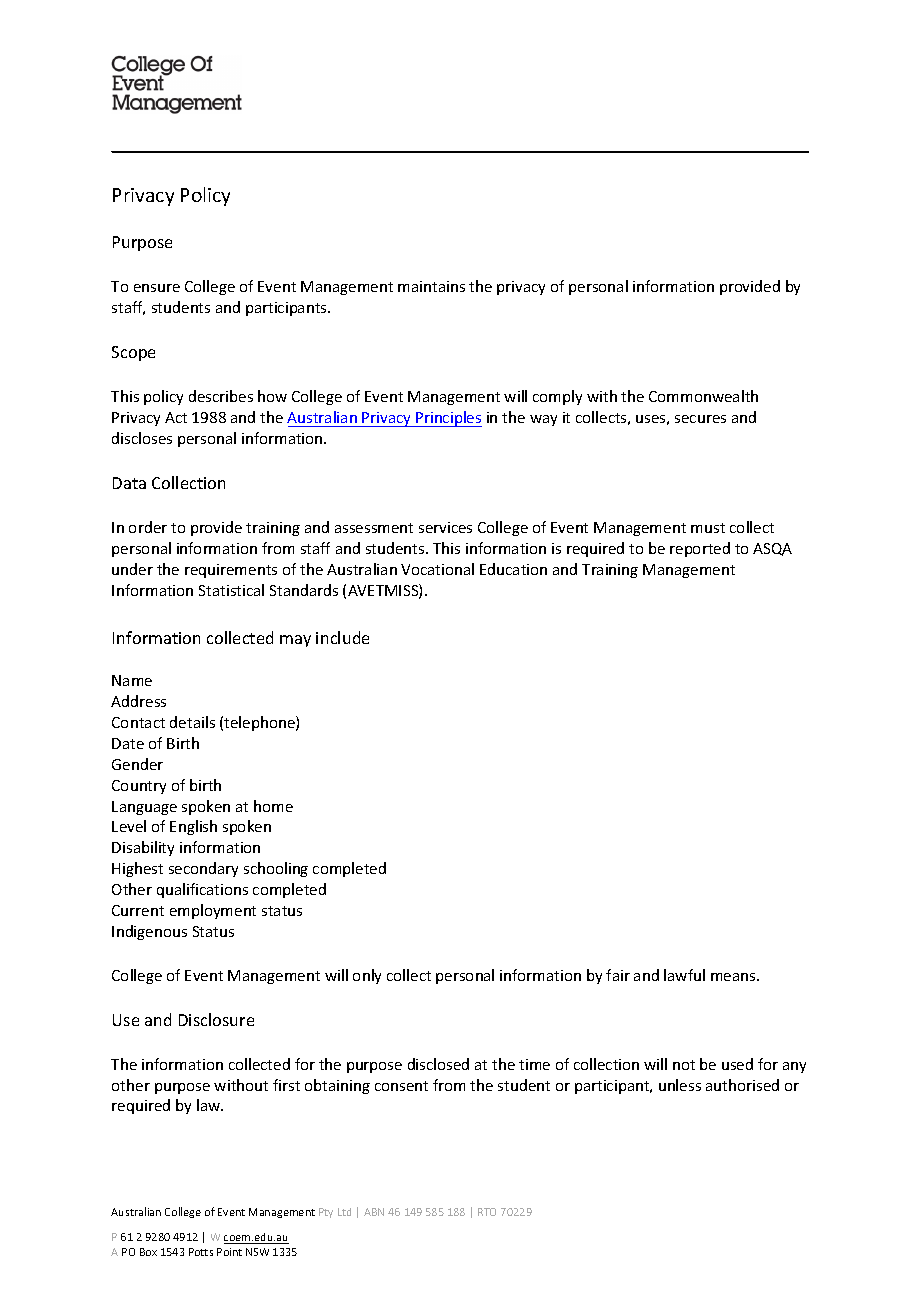 Image resolution: width=924 pixels, height=1309 pixels. I want to click on maintains, so click(431, 286).
